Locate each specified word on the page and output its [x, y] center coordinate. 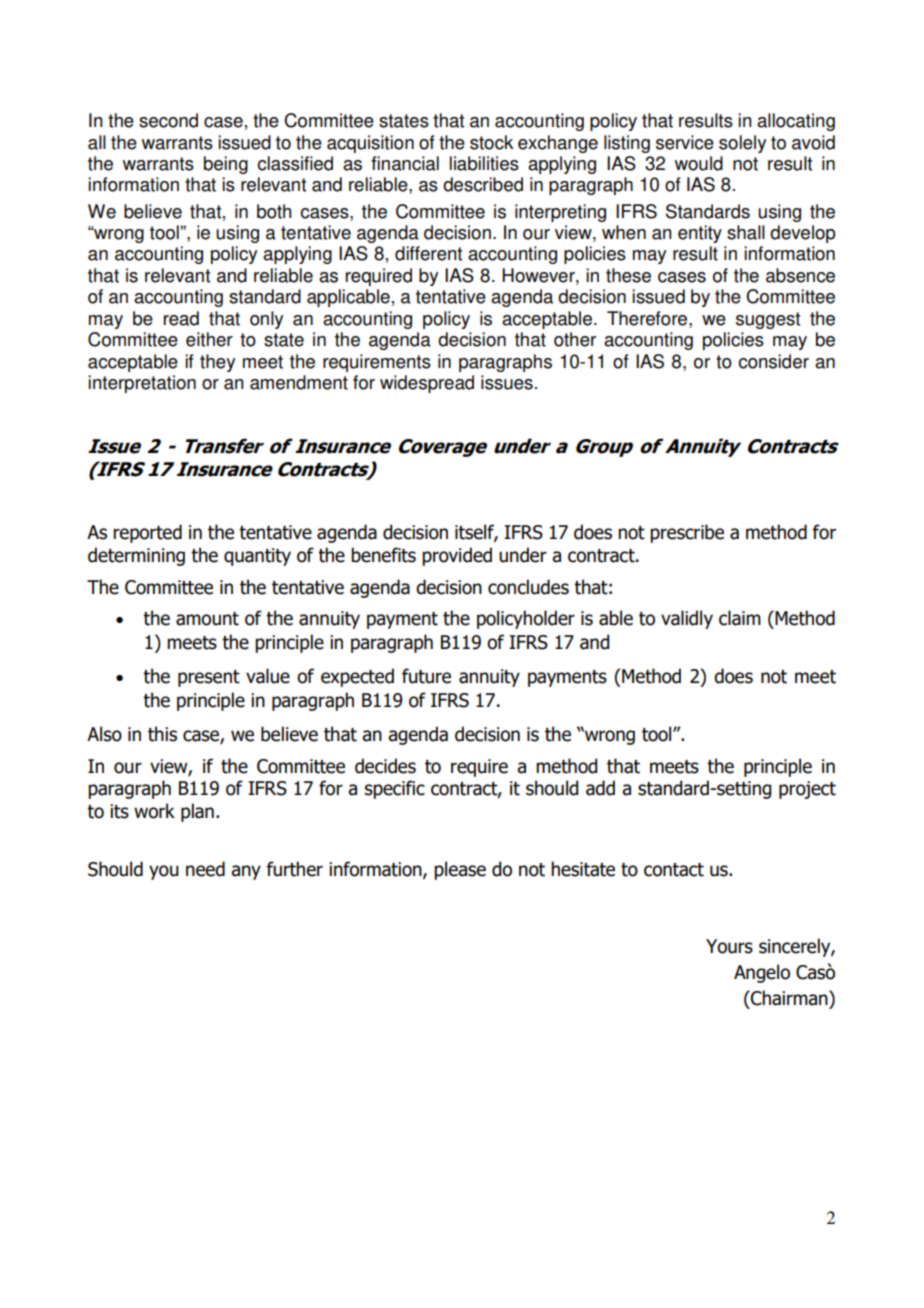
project [807, 790]
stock [491, 142]
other [575, 339]
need [205, 869]
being [226, 165]
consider [774, 361]
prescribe [687, 533]
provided [457, 556]
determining [136, 556]
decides [385, 766]
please [460, 870]
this [162, 734]
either [209, 339]
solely [742, 144]
